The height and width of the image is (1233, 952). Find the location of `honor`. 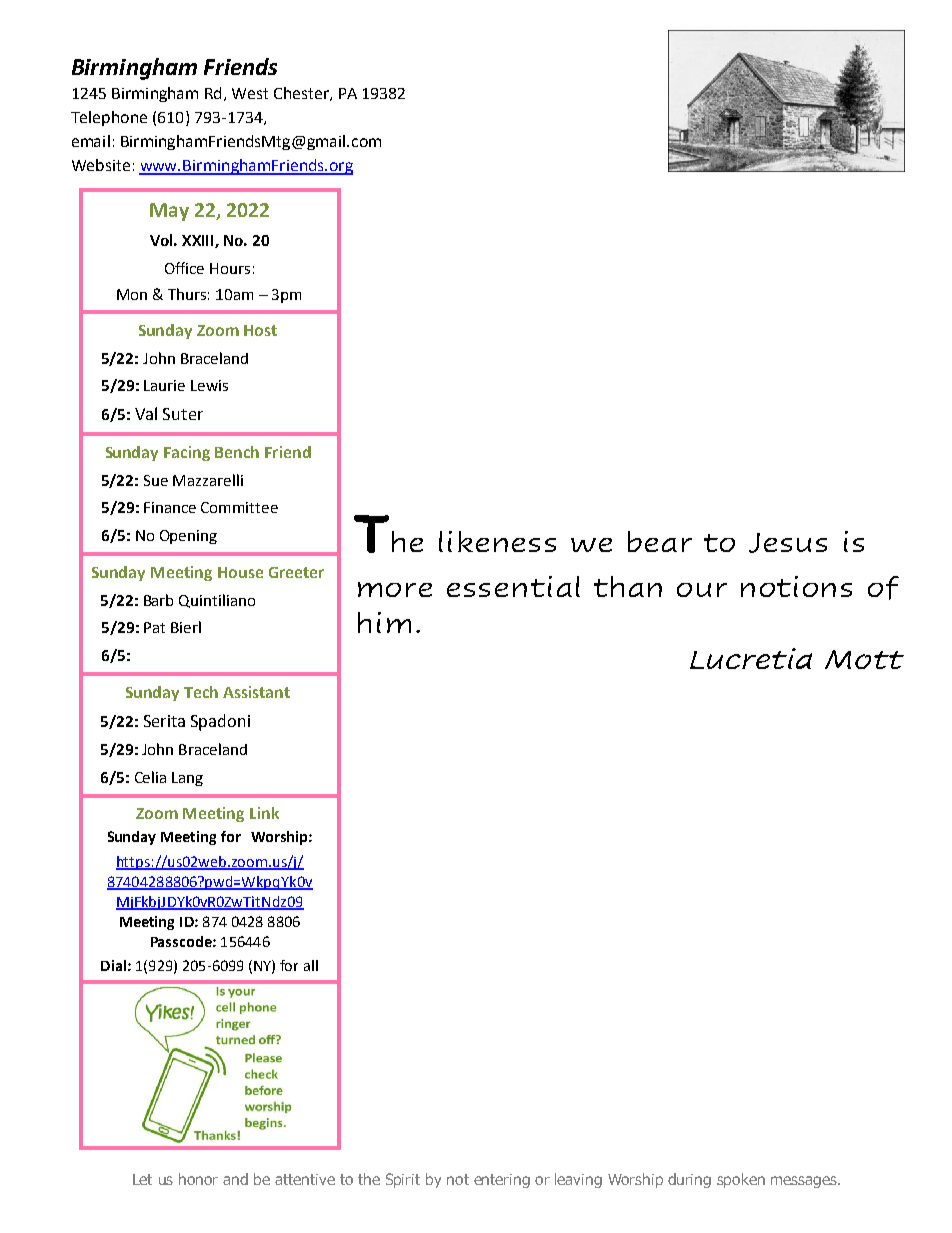

honor is located at coordinates (198, 1179).
